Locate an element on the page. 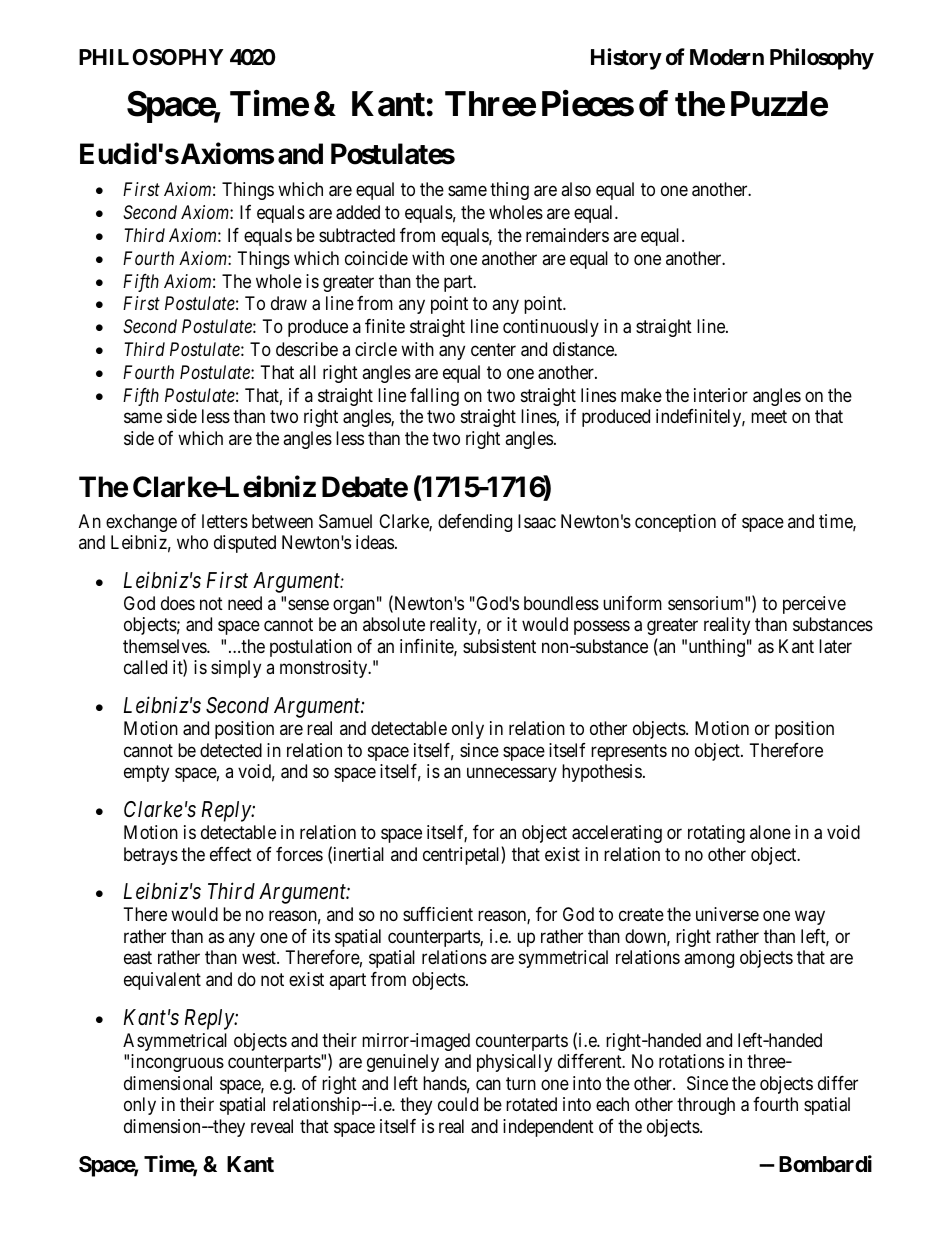 The image size is (952, 1233). incongruous is located at coordinates (177, 1063).
